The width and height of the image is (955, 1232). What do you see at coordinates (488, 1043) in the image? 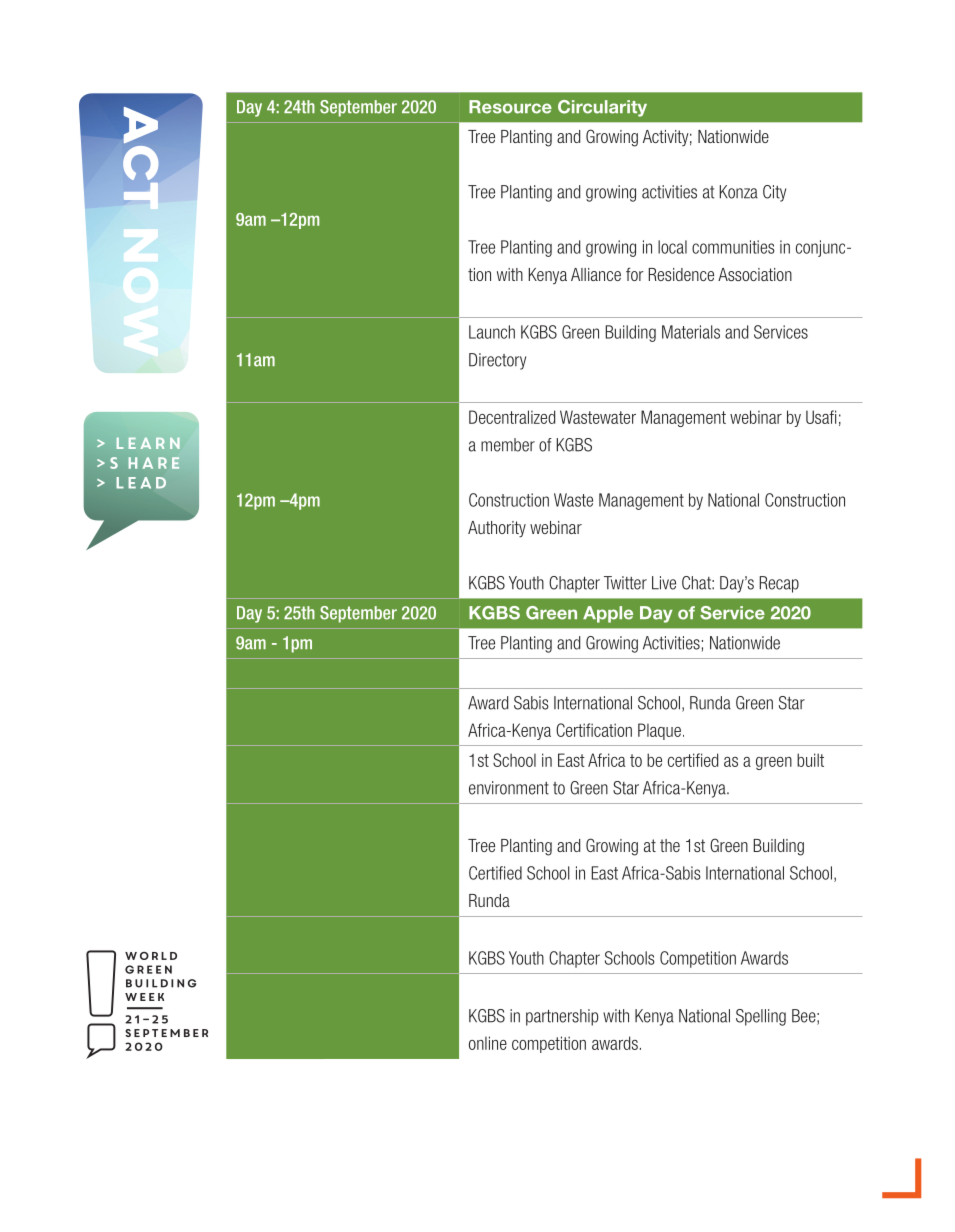
I see `online` at bounding box center [488, 1043].
